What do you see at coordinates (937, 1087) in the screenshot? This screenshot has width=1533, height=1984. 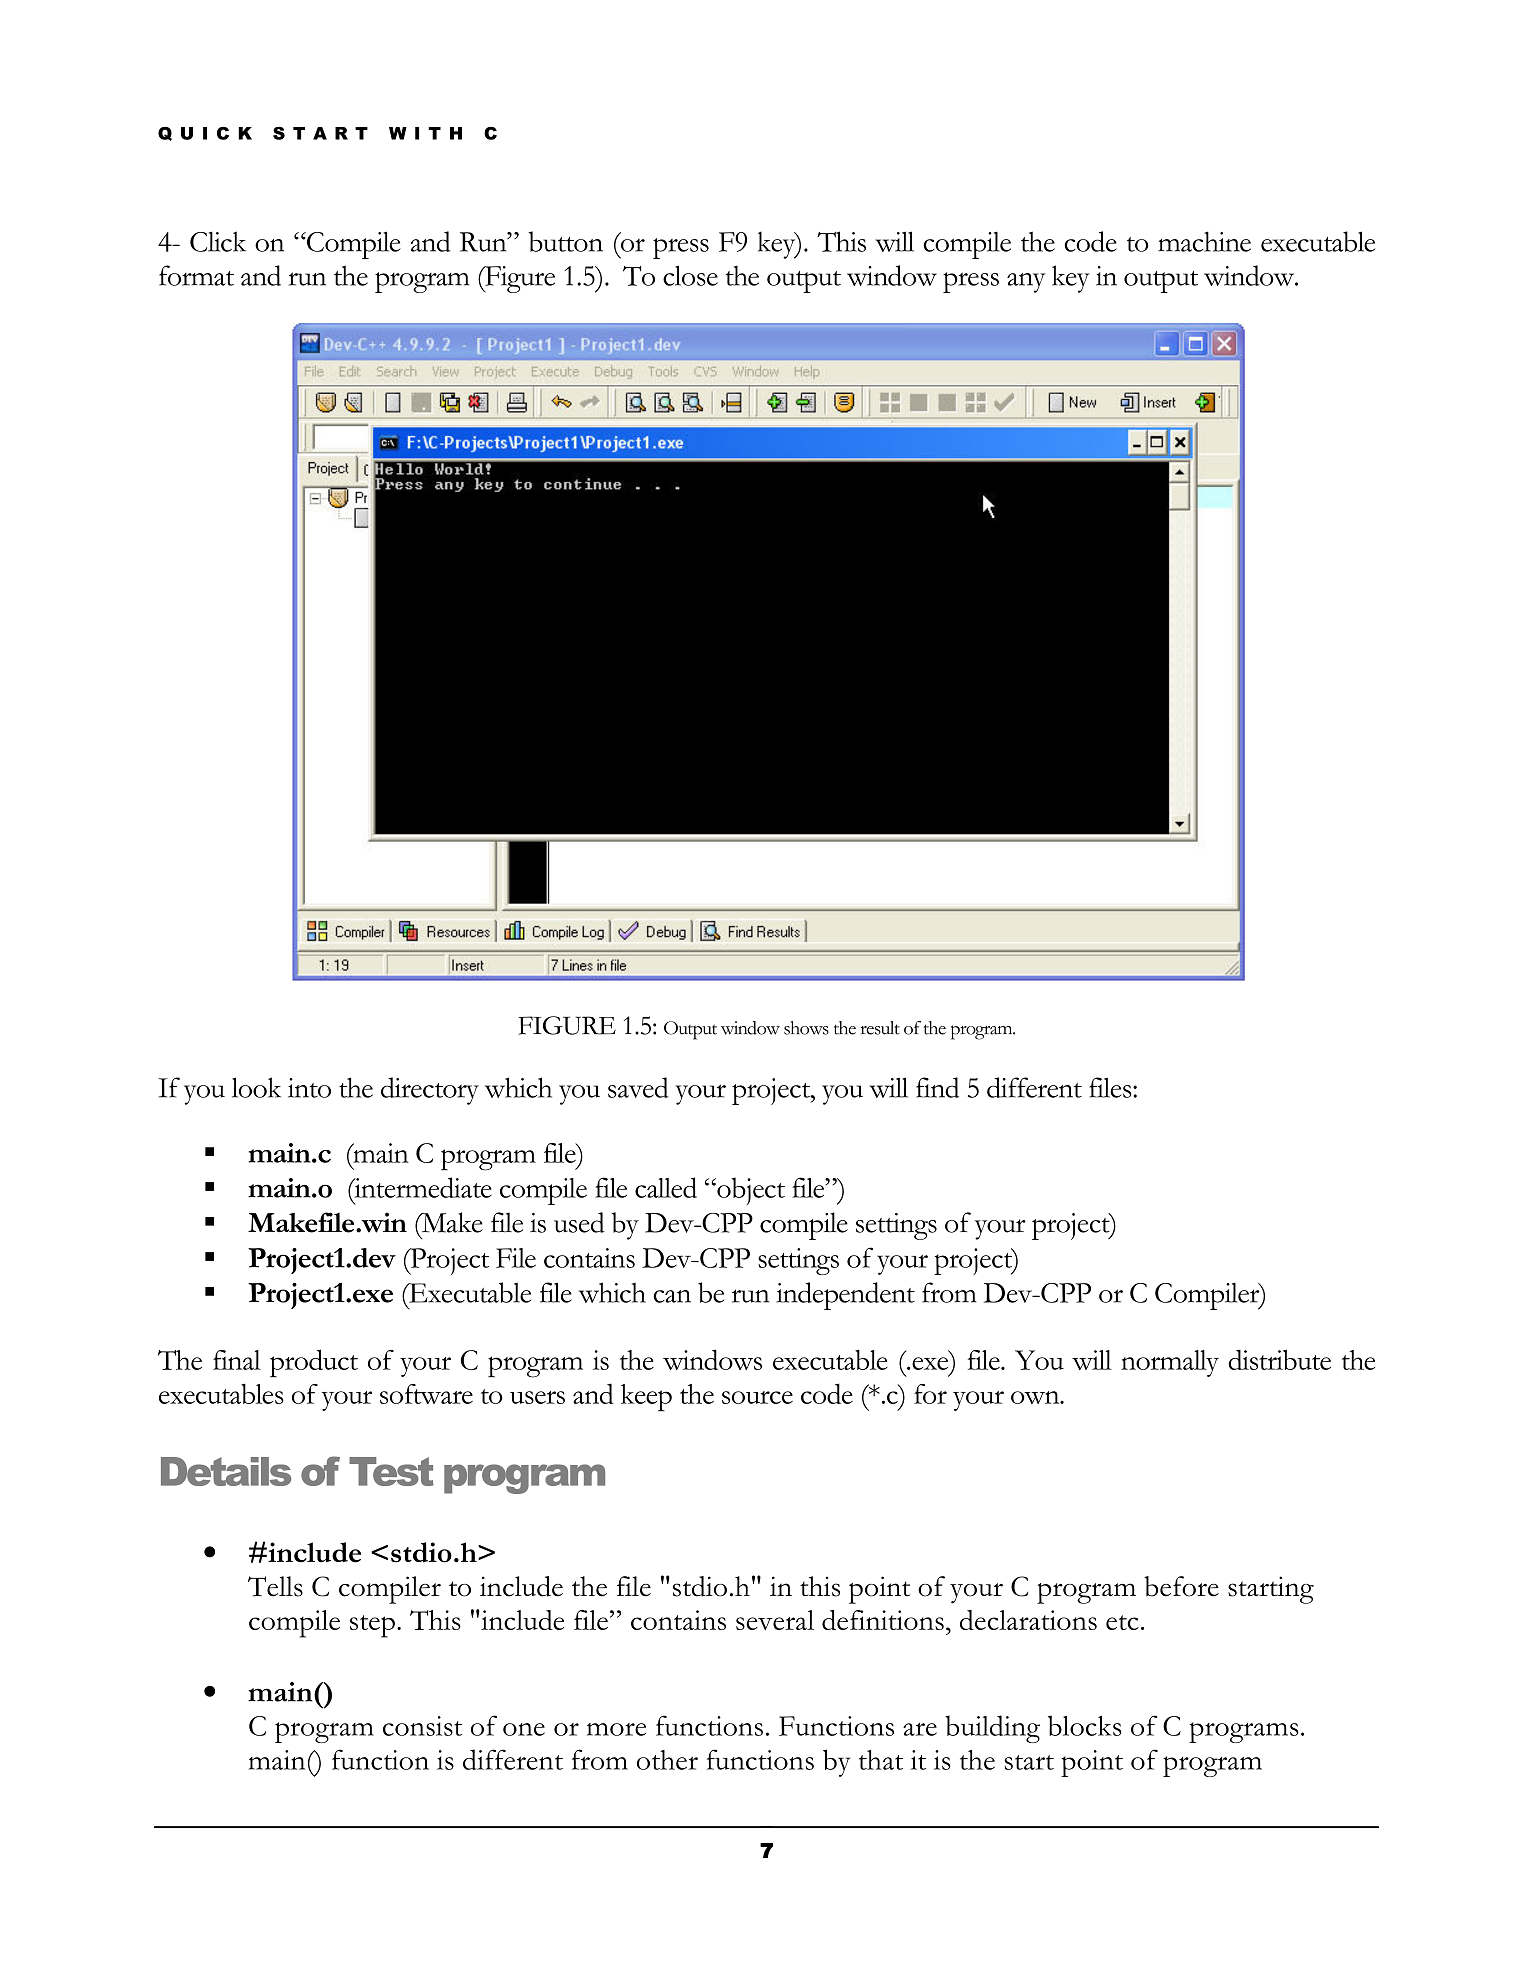 I see `find` at bounding box center [937, 1087].
